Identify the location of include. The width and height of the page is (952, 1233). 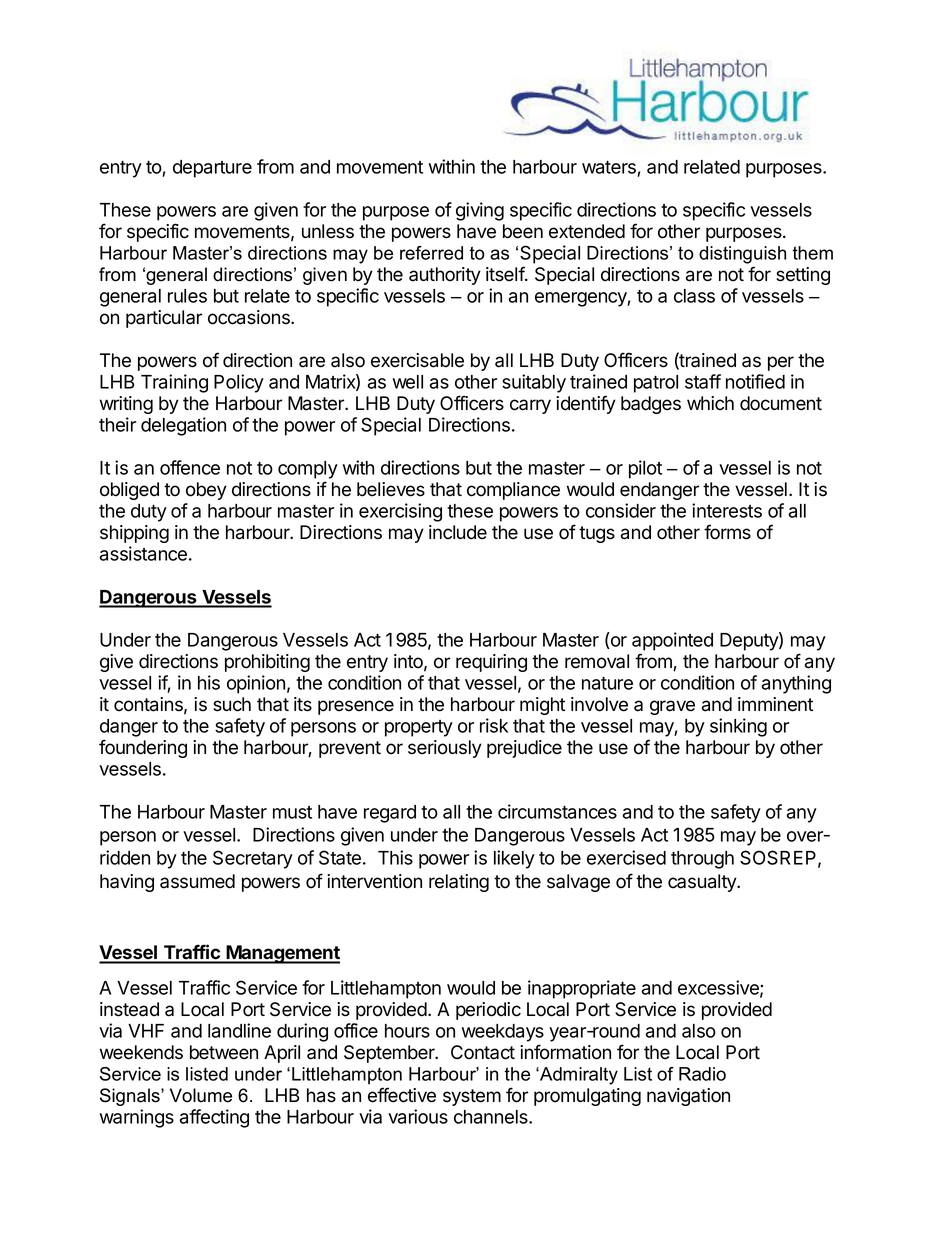
(458, 532).
